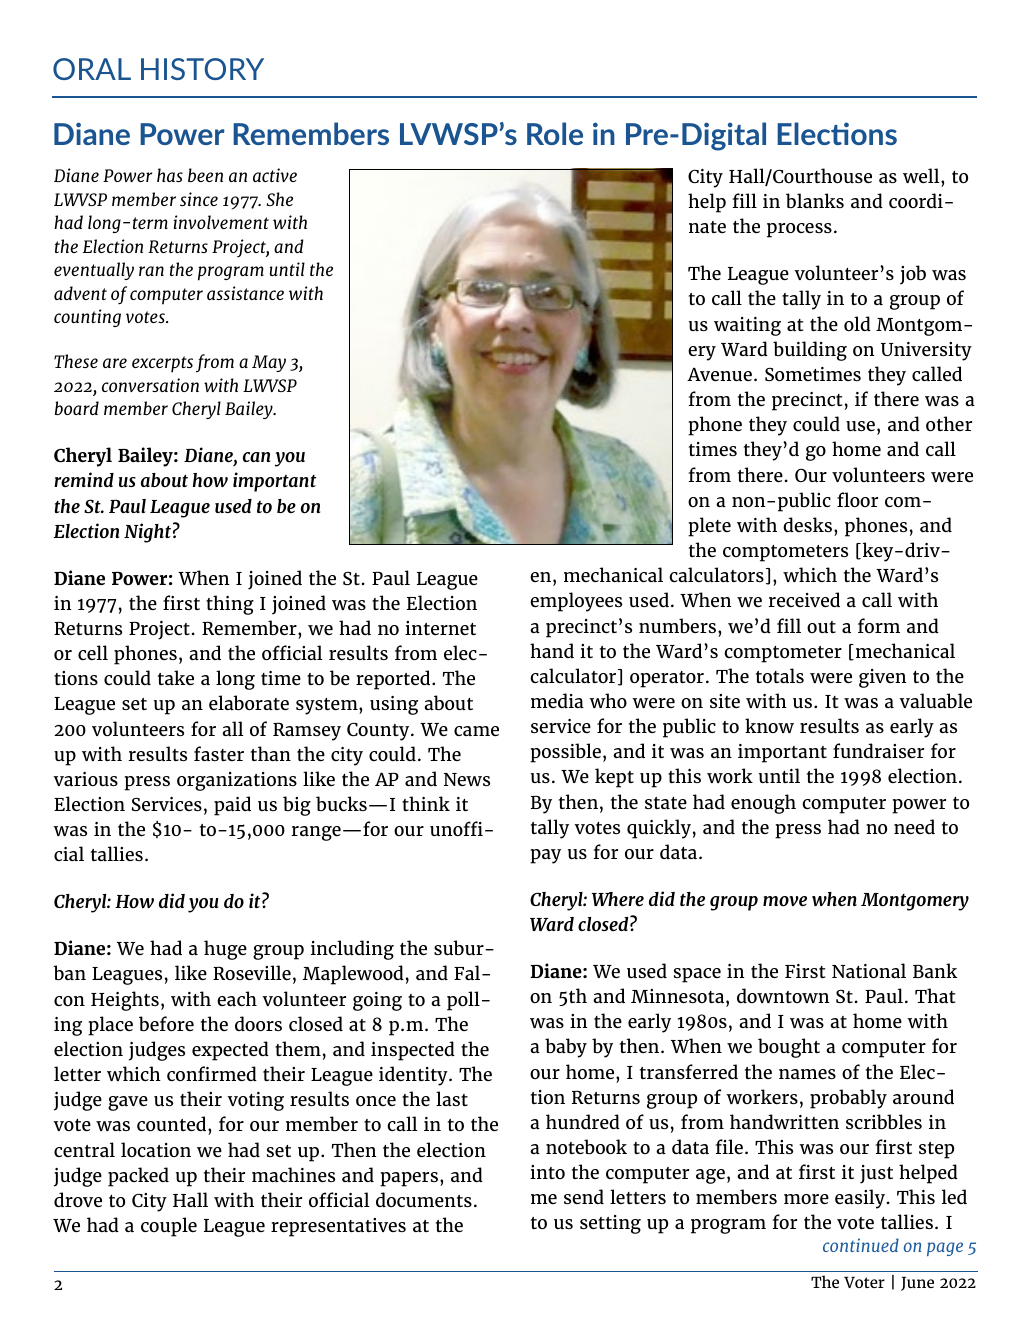 This screenshot has width=1030, height=1333. What do you see at coordinates (169, 1227) in the screenshot?
I see `couple` at bounding box center [169, 1227].
